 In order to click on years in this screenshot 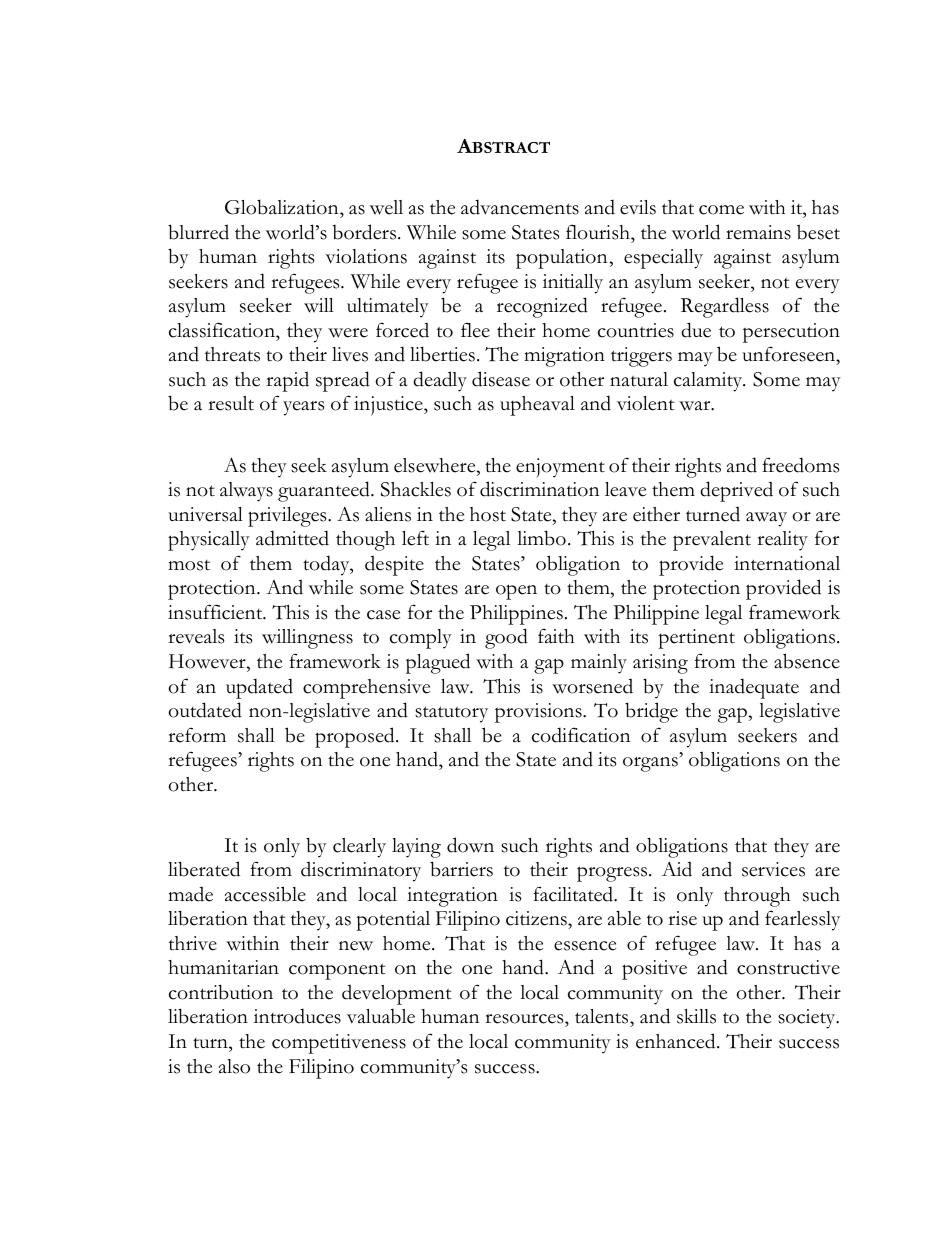, I will do `click(303, 408)`.
